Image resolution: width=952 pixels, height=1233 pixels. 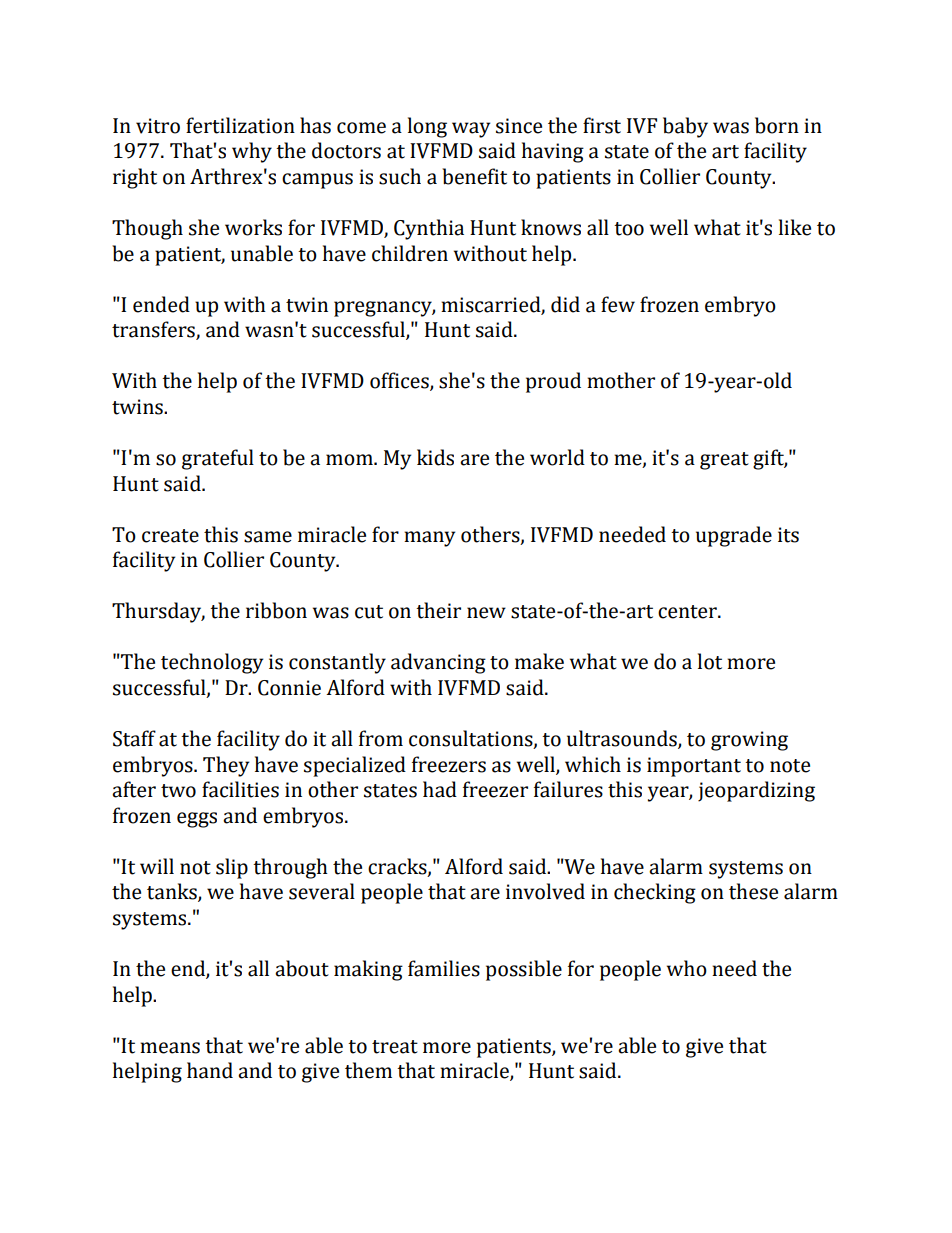 I want to click on why, so click(x=252, y=152).
